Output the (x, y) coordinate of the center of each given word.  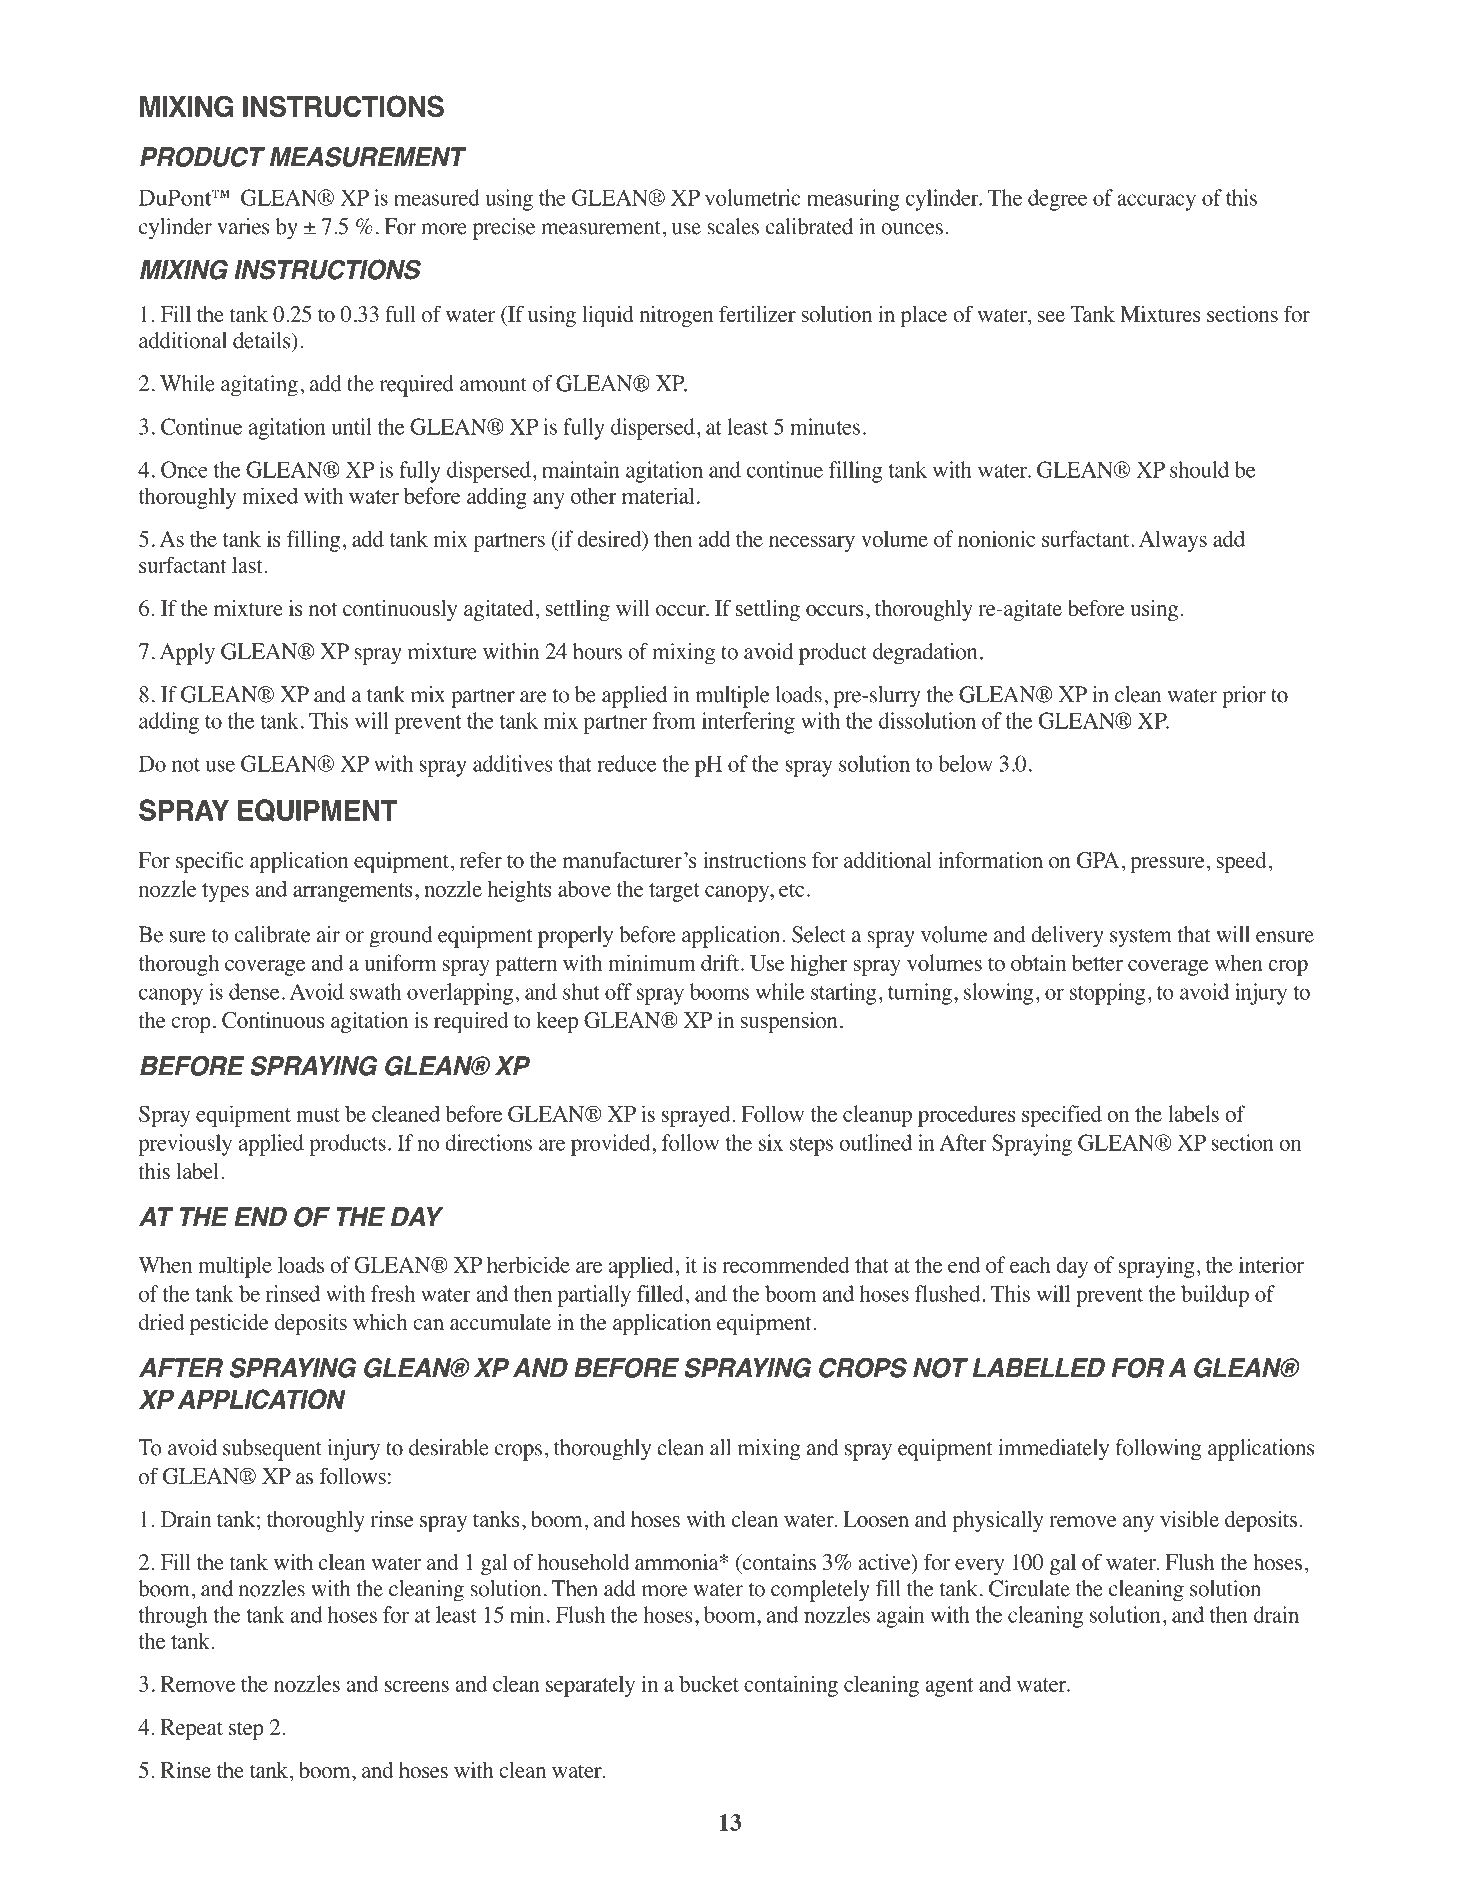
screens (417, 1686)
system (1141, 938)
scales (733, 226)
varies (243, 226)
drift (721, 962)
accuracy (1156, 202)
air (328, 934)
